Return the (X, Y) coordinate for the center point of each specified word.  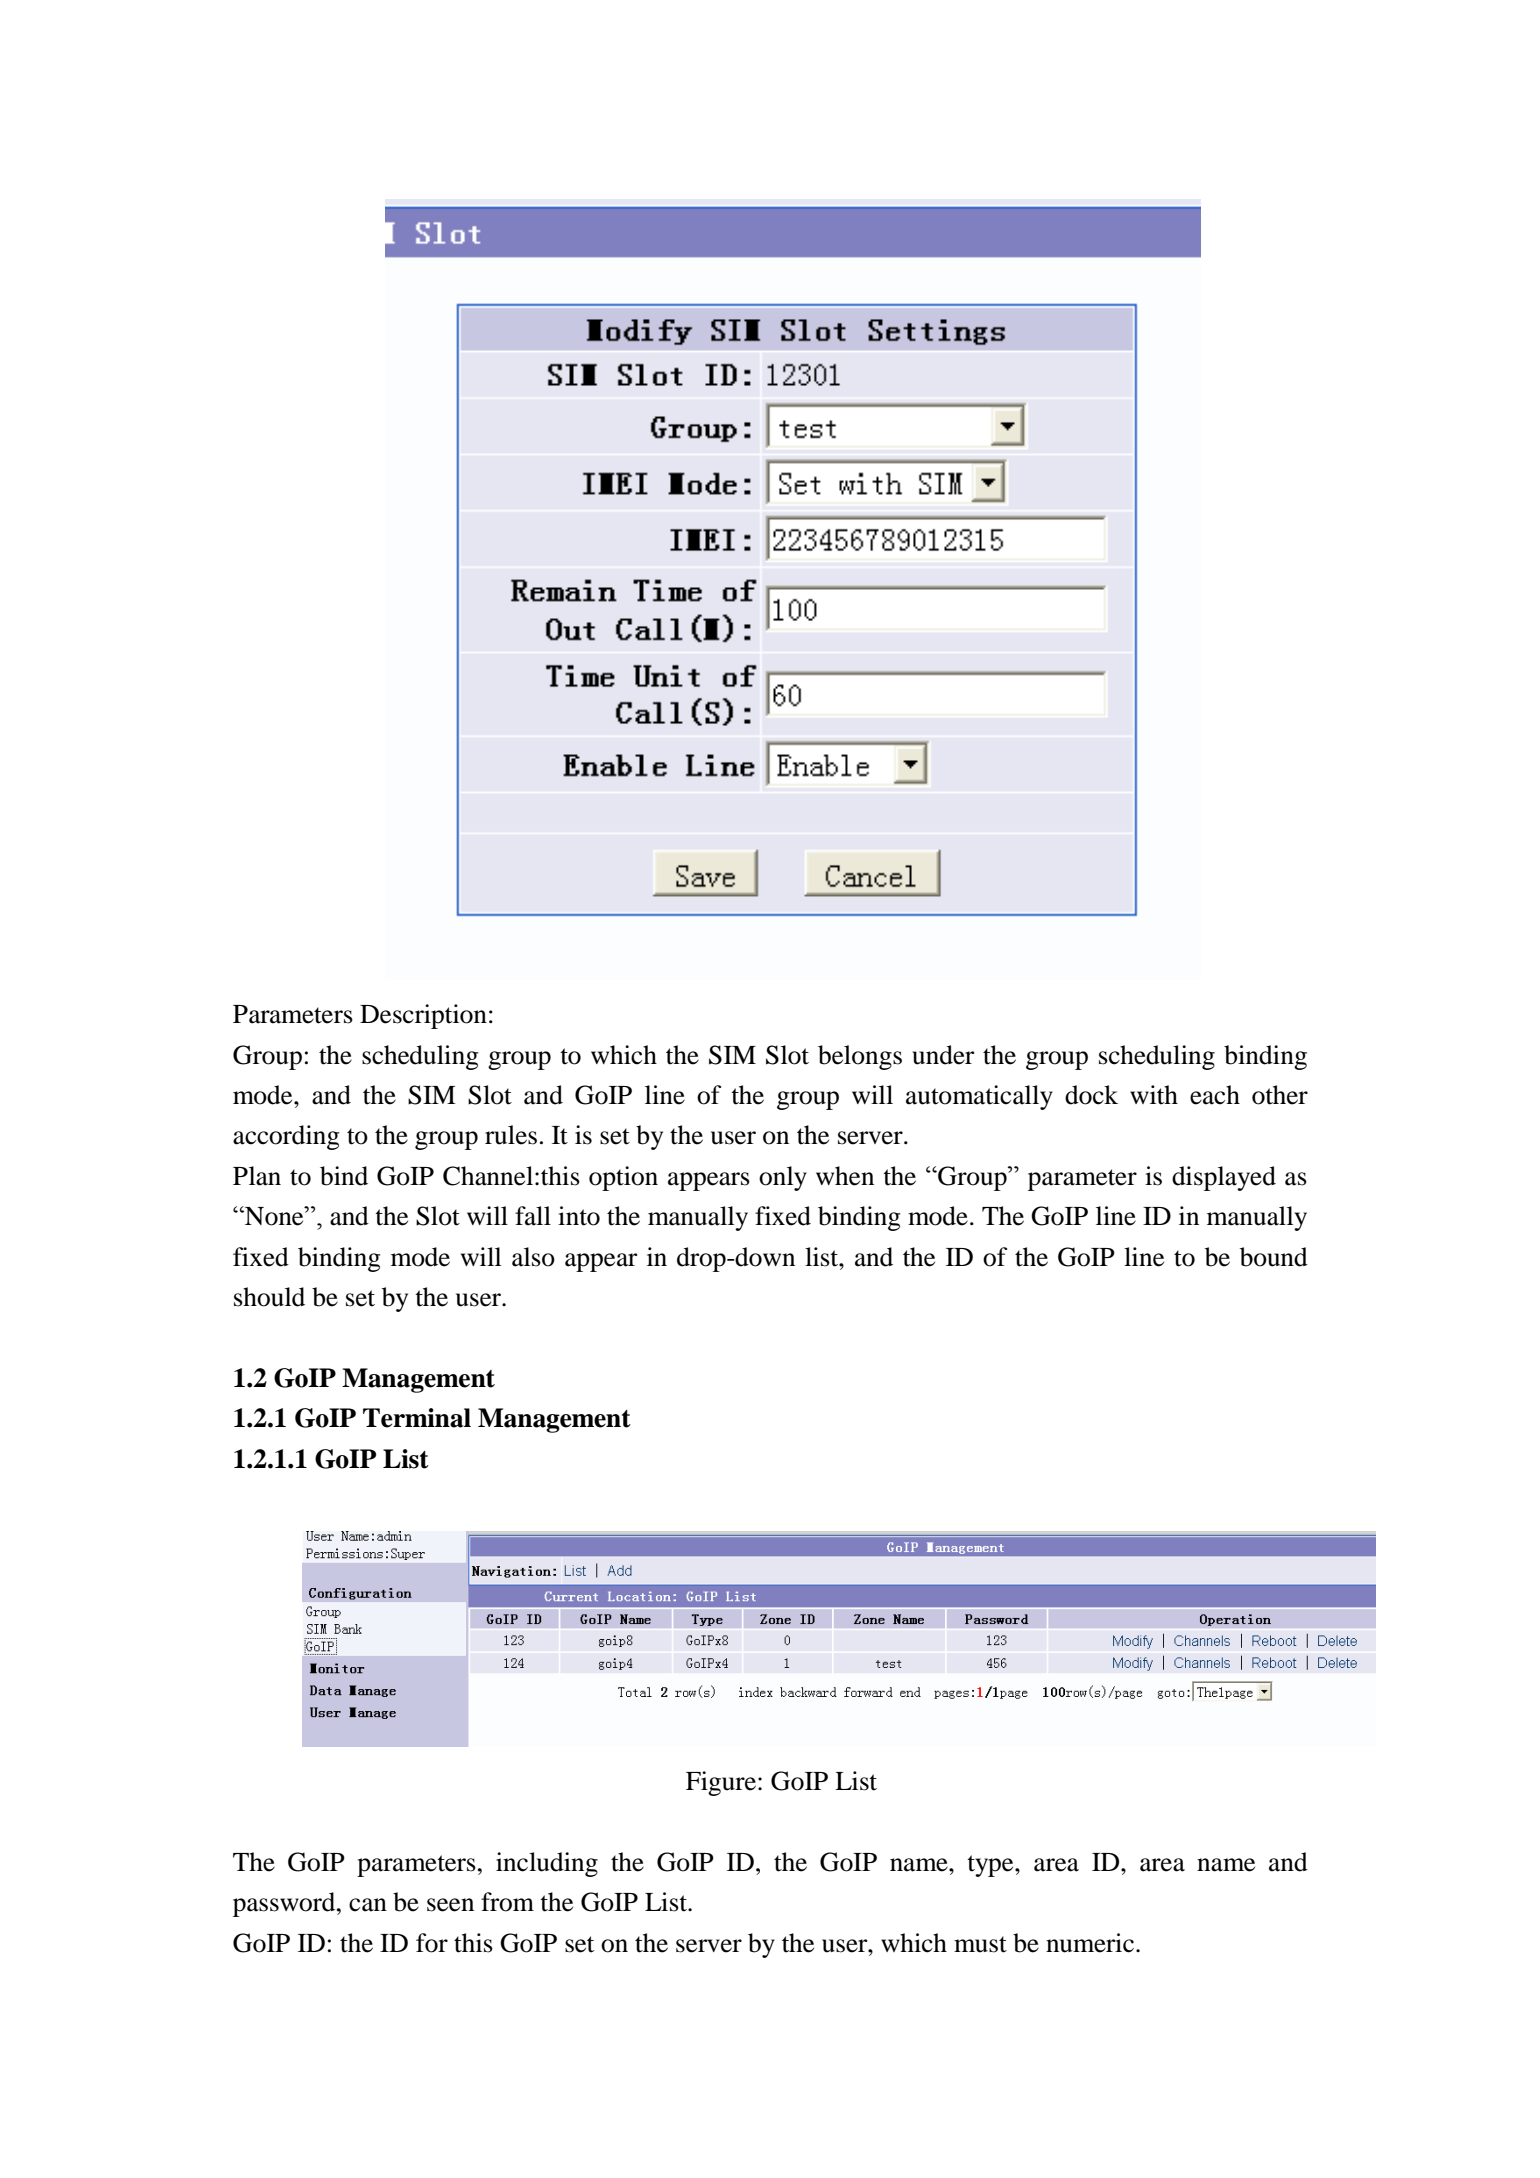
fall (533, 1216)
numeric (1090, 1943)
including (547, 1864)
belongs (860, 1057)
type (991, 1866)
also (533, 1257)
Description (423, 1016)
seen (450, 1905)
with (1154, 1095)
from (507, 1902)
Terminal (417, 1418)
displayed (1224, 1178)
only (783, 1178)
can (368, 1905)
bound (1274, 1257)
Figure (722, 1783)
